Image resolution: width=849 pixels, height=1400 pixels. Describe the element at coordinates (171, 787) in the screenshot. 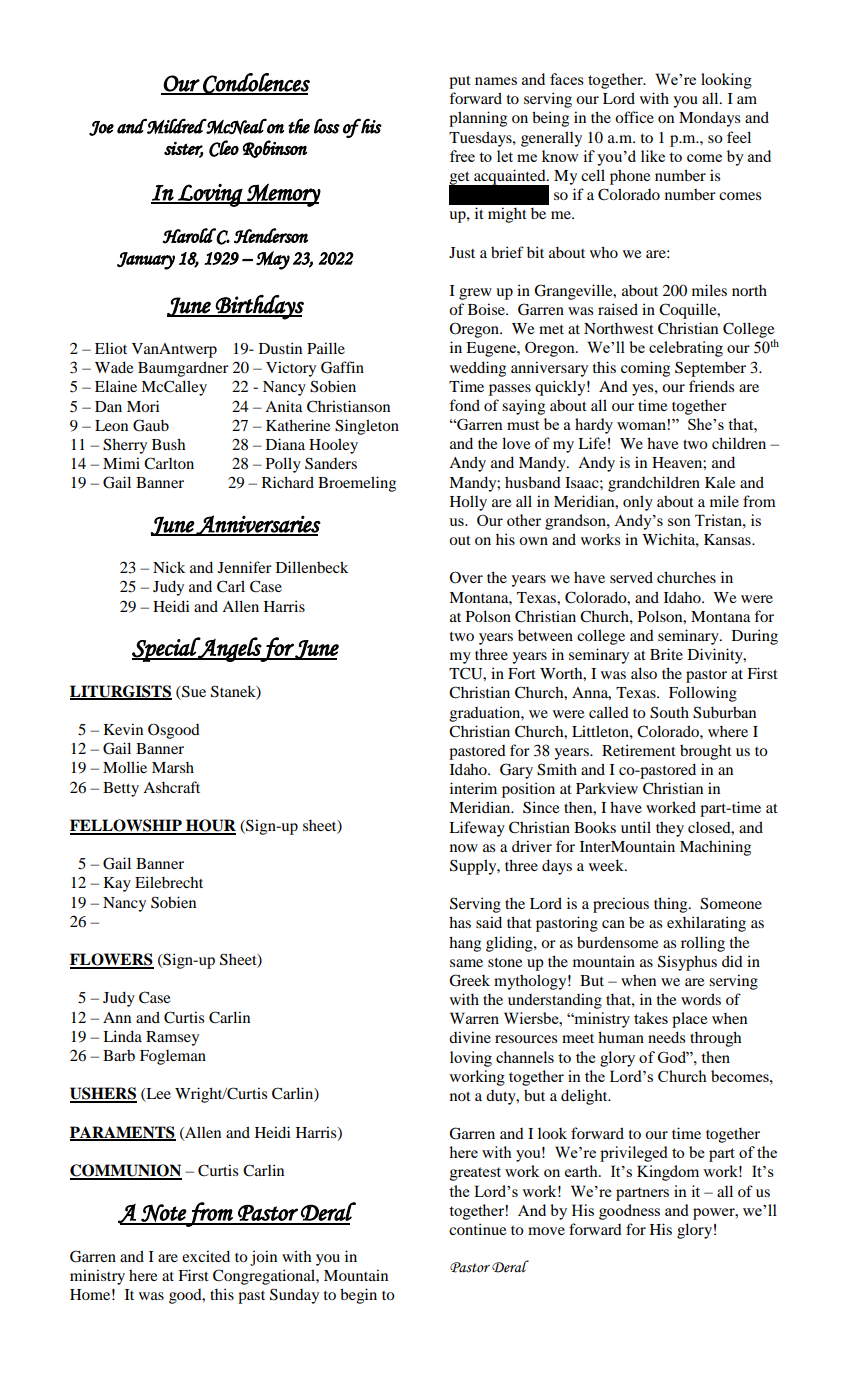

I see `Ashcraft` at that location.
